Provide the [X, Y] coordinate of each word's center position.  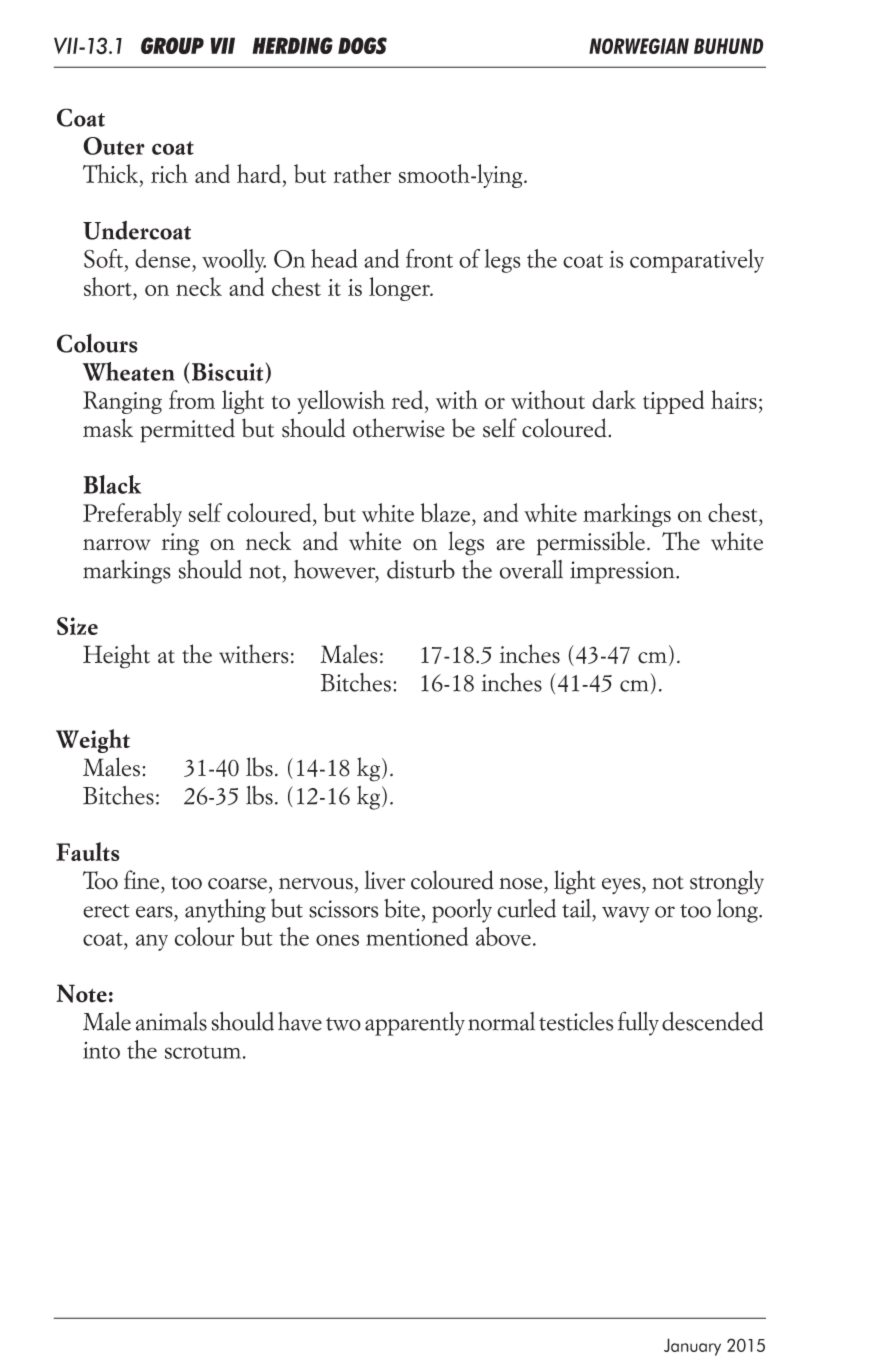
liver [385, 880]
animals [171, 1021]
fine [143, 880]
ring [180, 544]
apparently [415, 1024]
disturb [421, 569]
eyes [622, 886]
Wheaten [129, 371]
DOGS [362, 46]
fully [638, 1023]
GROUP [172, 45]
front [429, 258]
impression [623, 572]
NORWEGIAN [639, 46]
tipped [673, 402]
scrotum [203, 1052]
